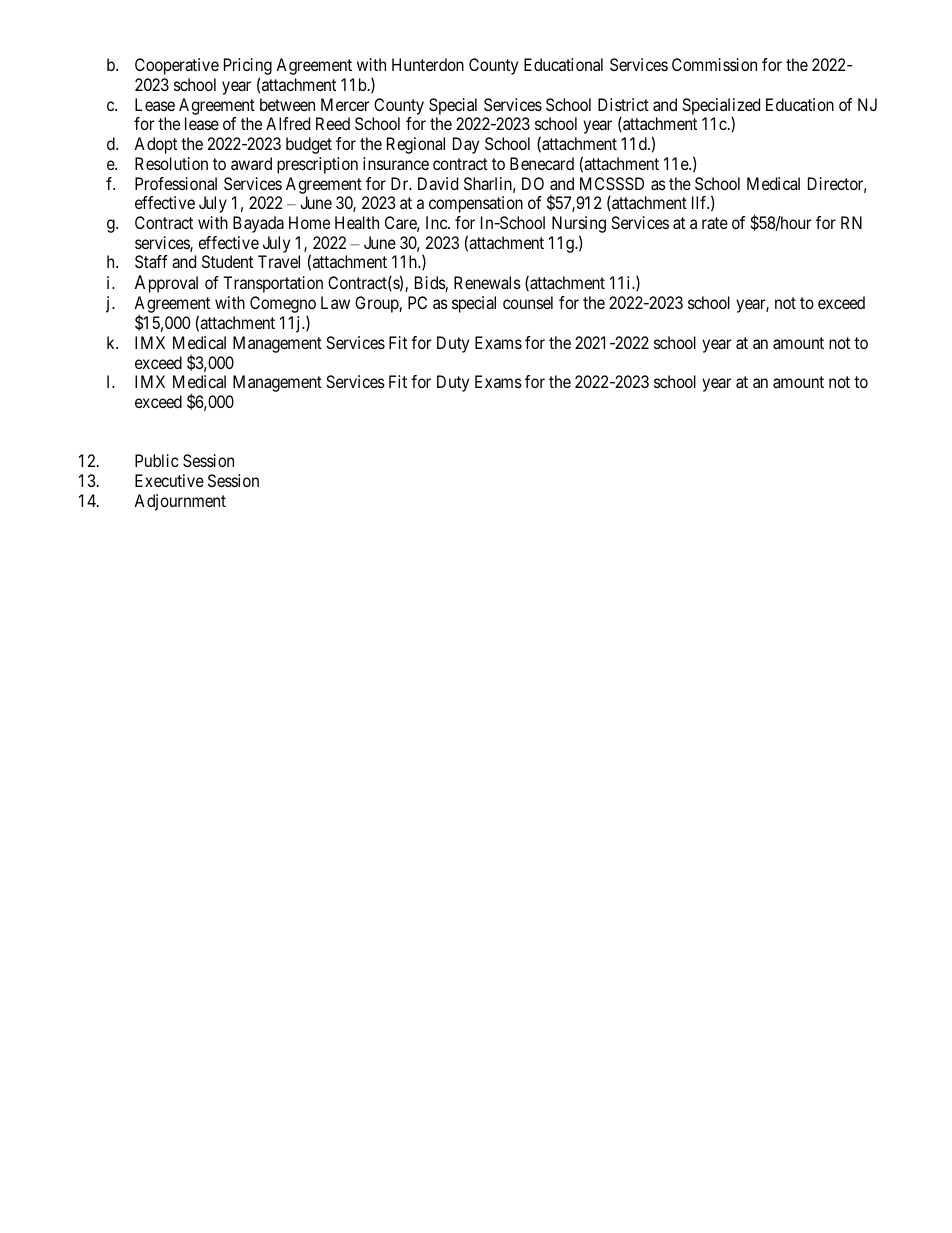 The width and height of the image is (952, 1233). I want to click on Pricing, so click(248, 68).
